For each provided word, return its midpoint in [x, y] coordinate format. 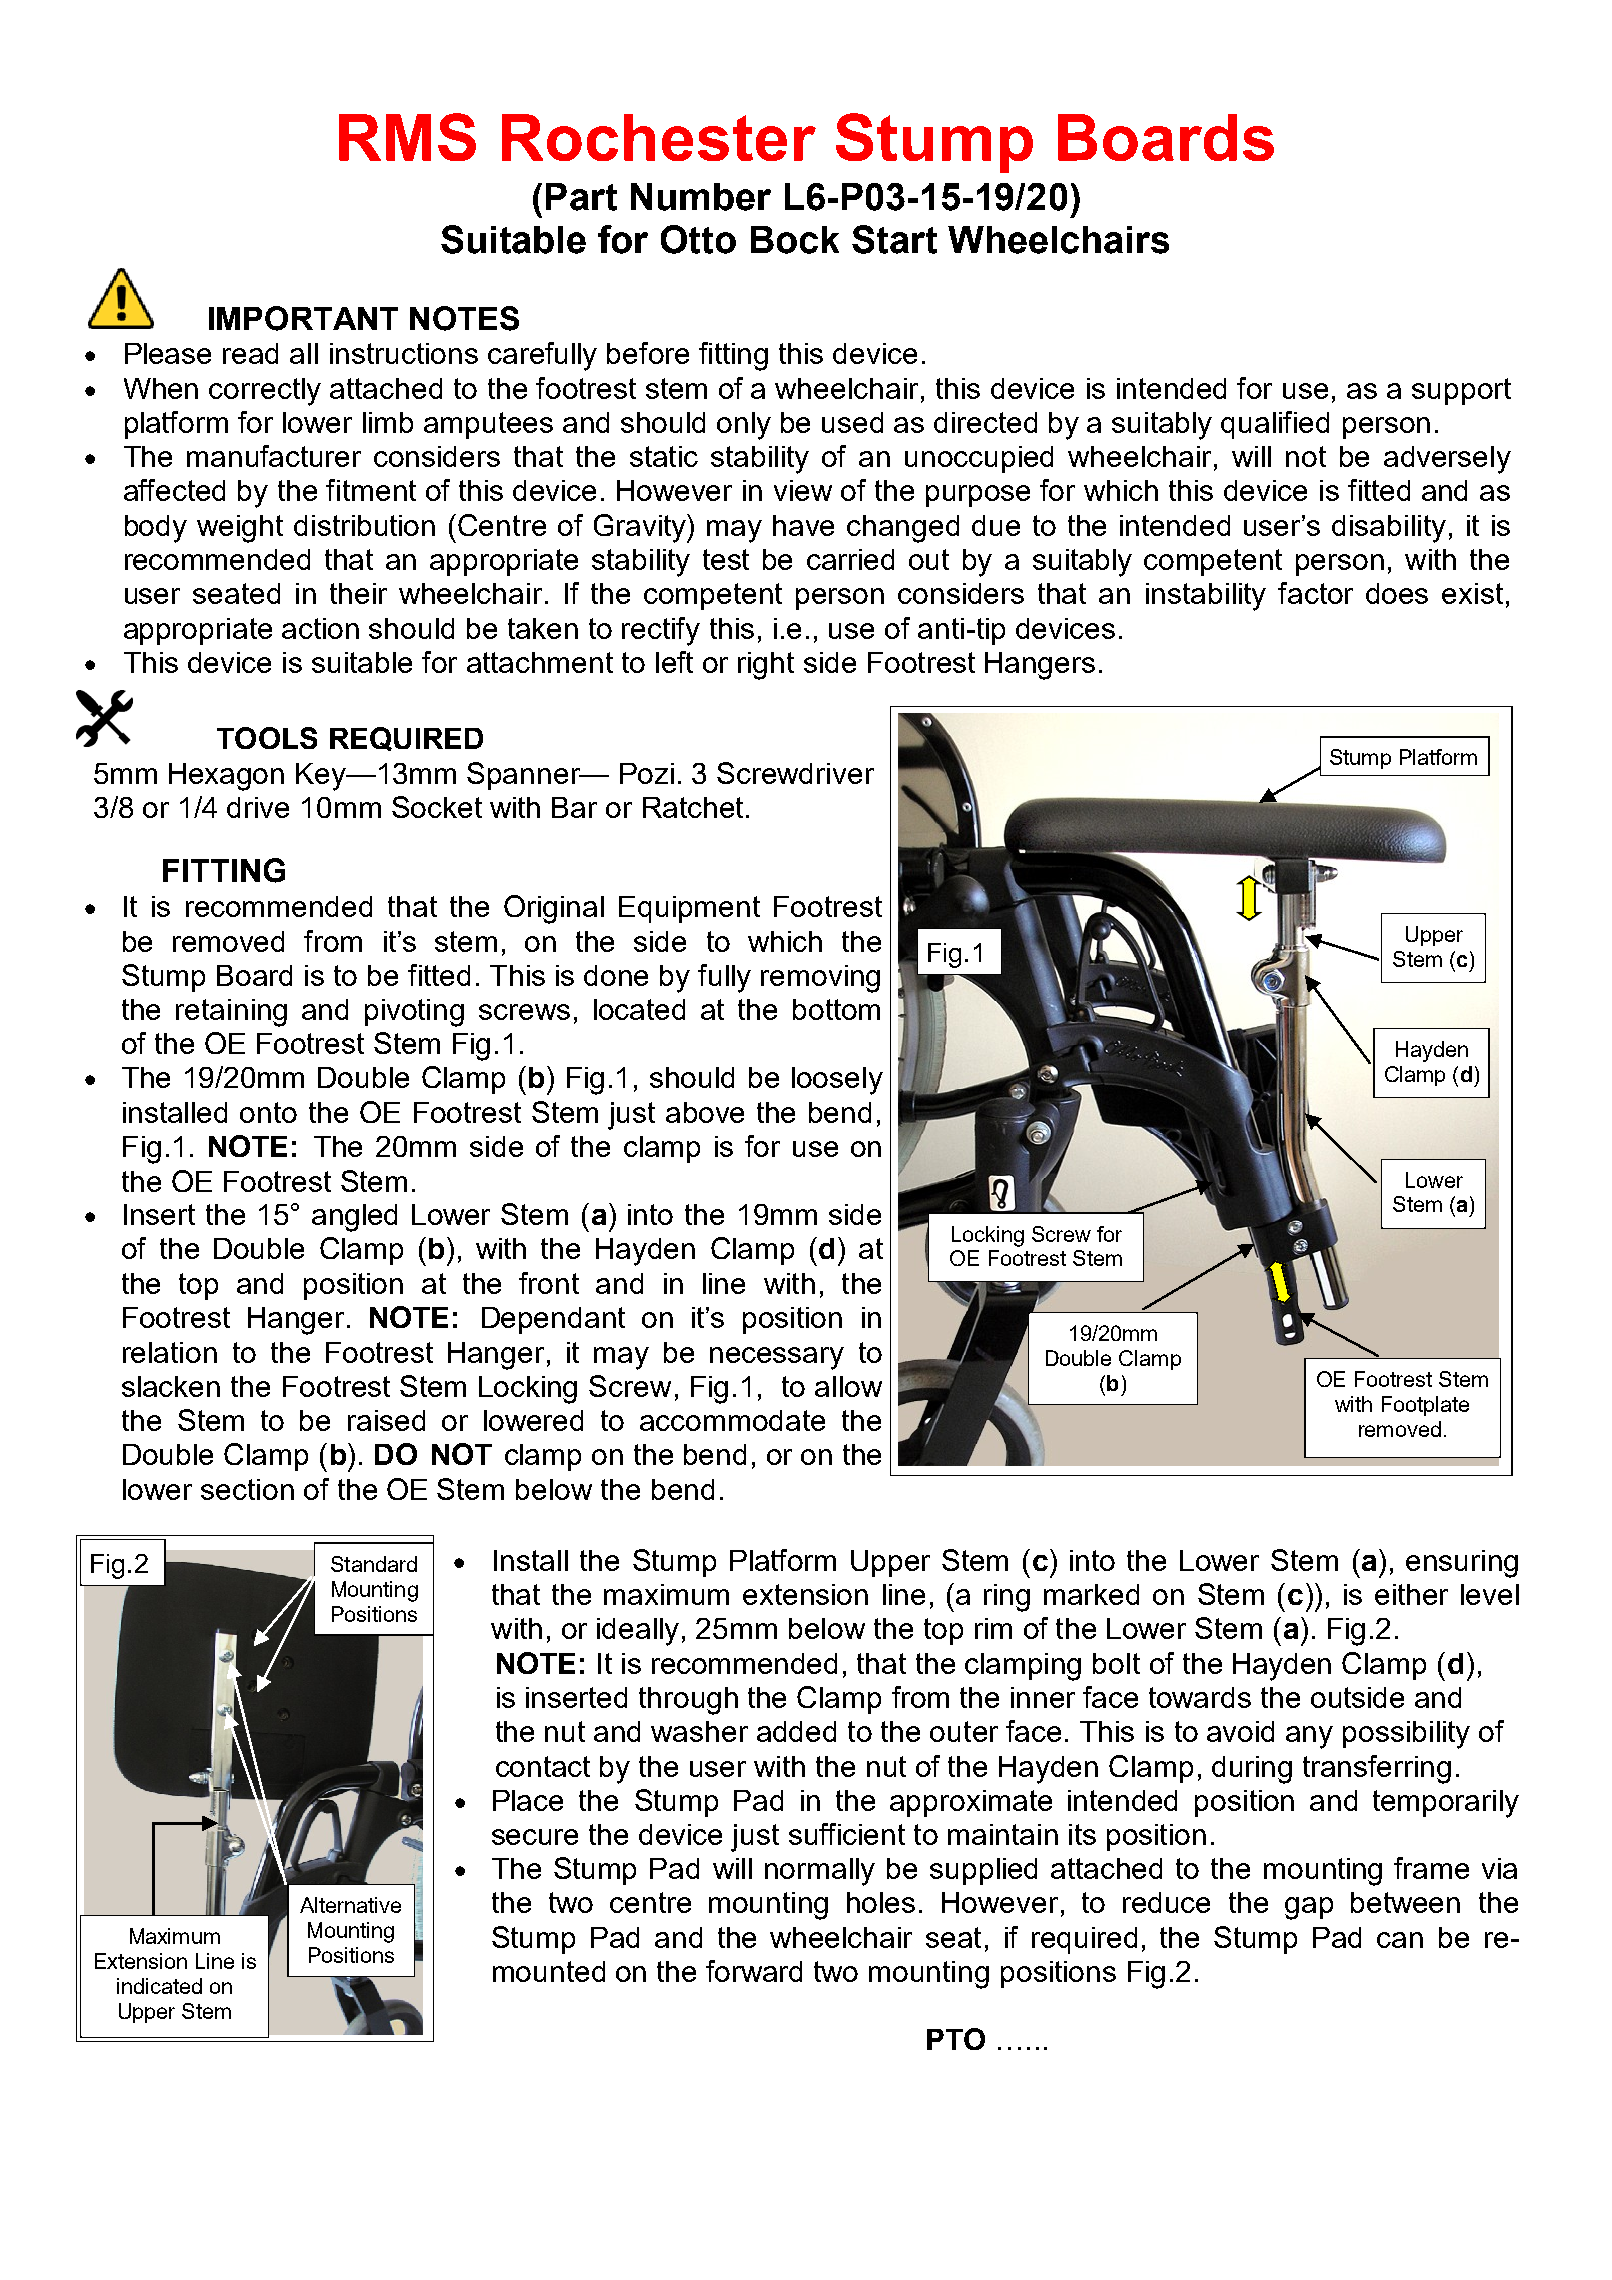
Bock [795, 240]
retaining [231, 1013]
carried [850, 559]
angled [354, 1218]
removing [820, 979]
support [1461, 391]
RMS [407, 137]
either [1411, 1594]
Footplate [1425, 1406]
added [796, 1731]
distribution [364, 525]
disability [1389, 529]
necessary [777, 1358]
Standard [374, 1564]
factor [1315, 593]
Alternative [350, 1905]
